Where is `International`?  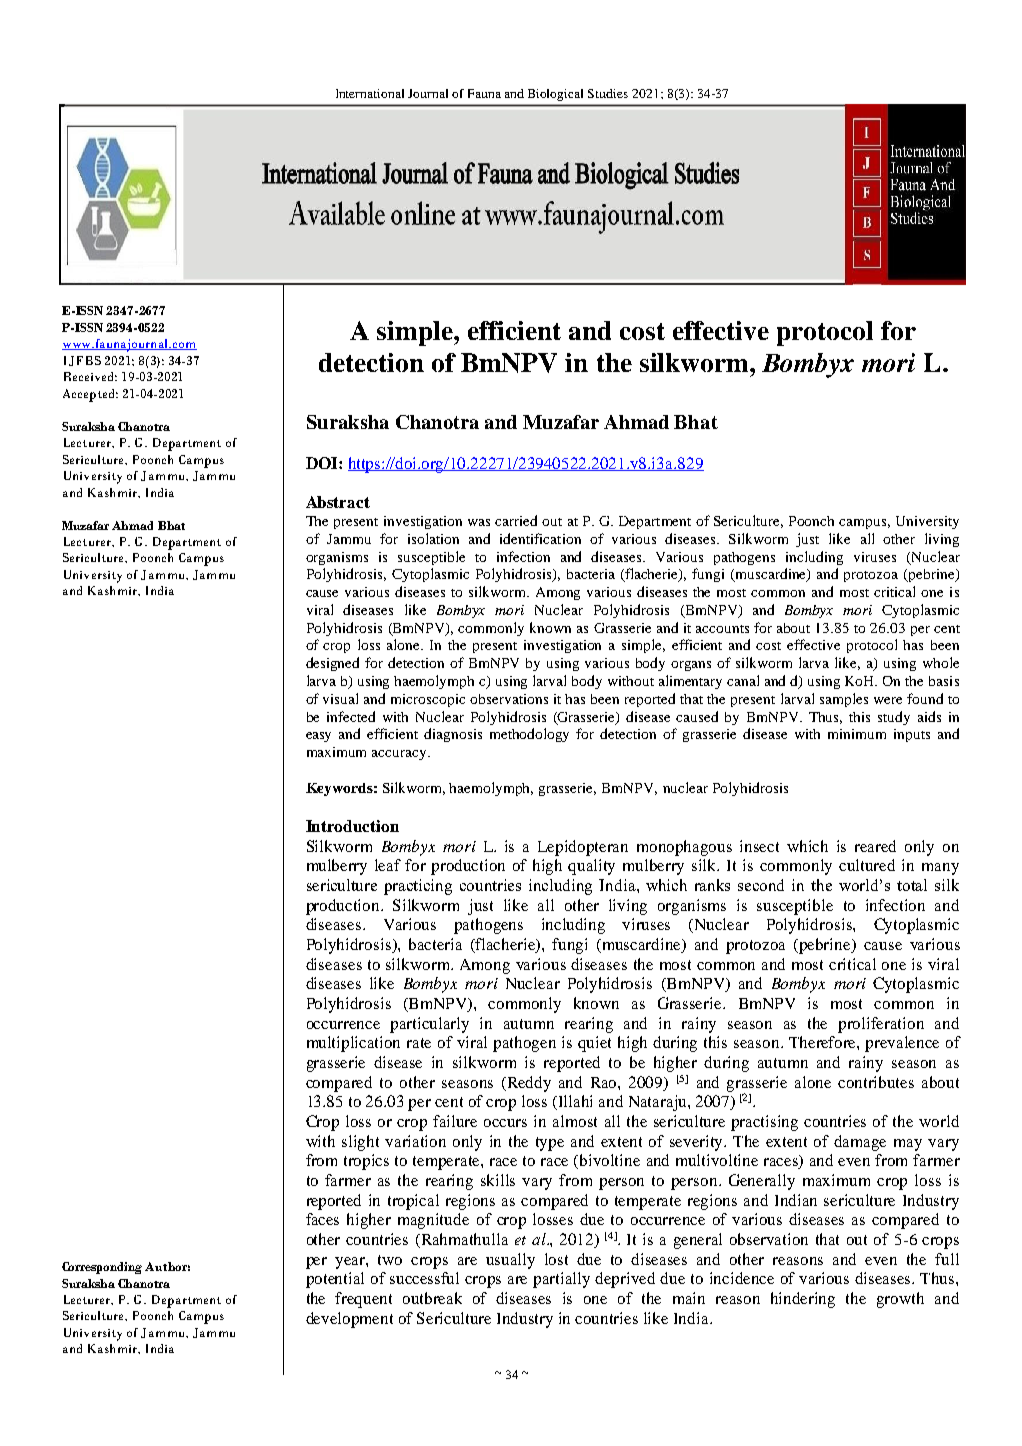
International is located at coordinates (370, 93).
